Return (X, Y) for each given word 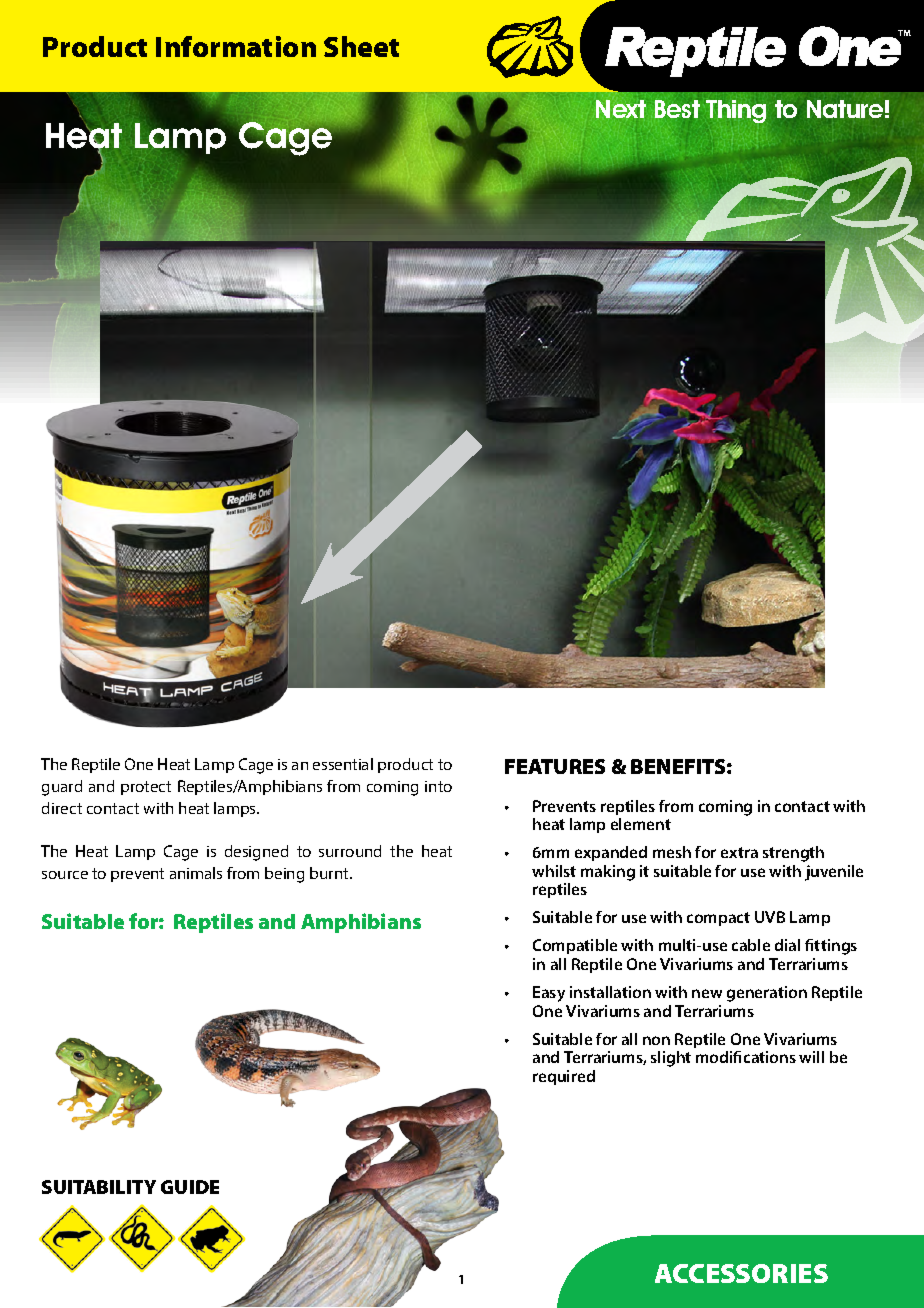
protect (146, 788)
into (438, 786)
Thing (736, 111)
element (641, 824)
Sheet (361, 46)
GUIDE (190, 1187)
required (564, 1077)
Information (236, 46)
